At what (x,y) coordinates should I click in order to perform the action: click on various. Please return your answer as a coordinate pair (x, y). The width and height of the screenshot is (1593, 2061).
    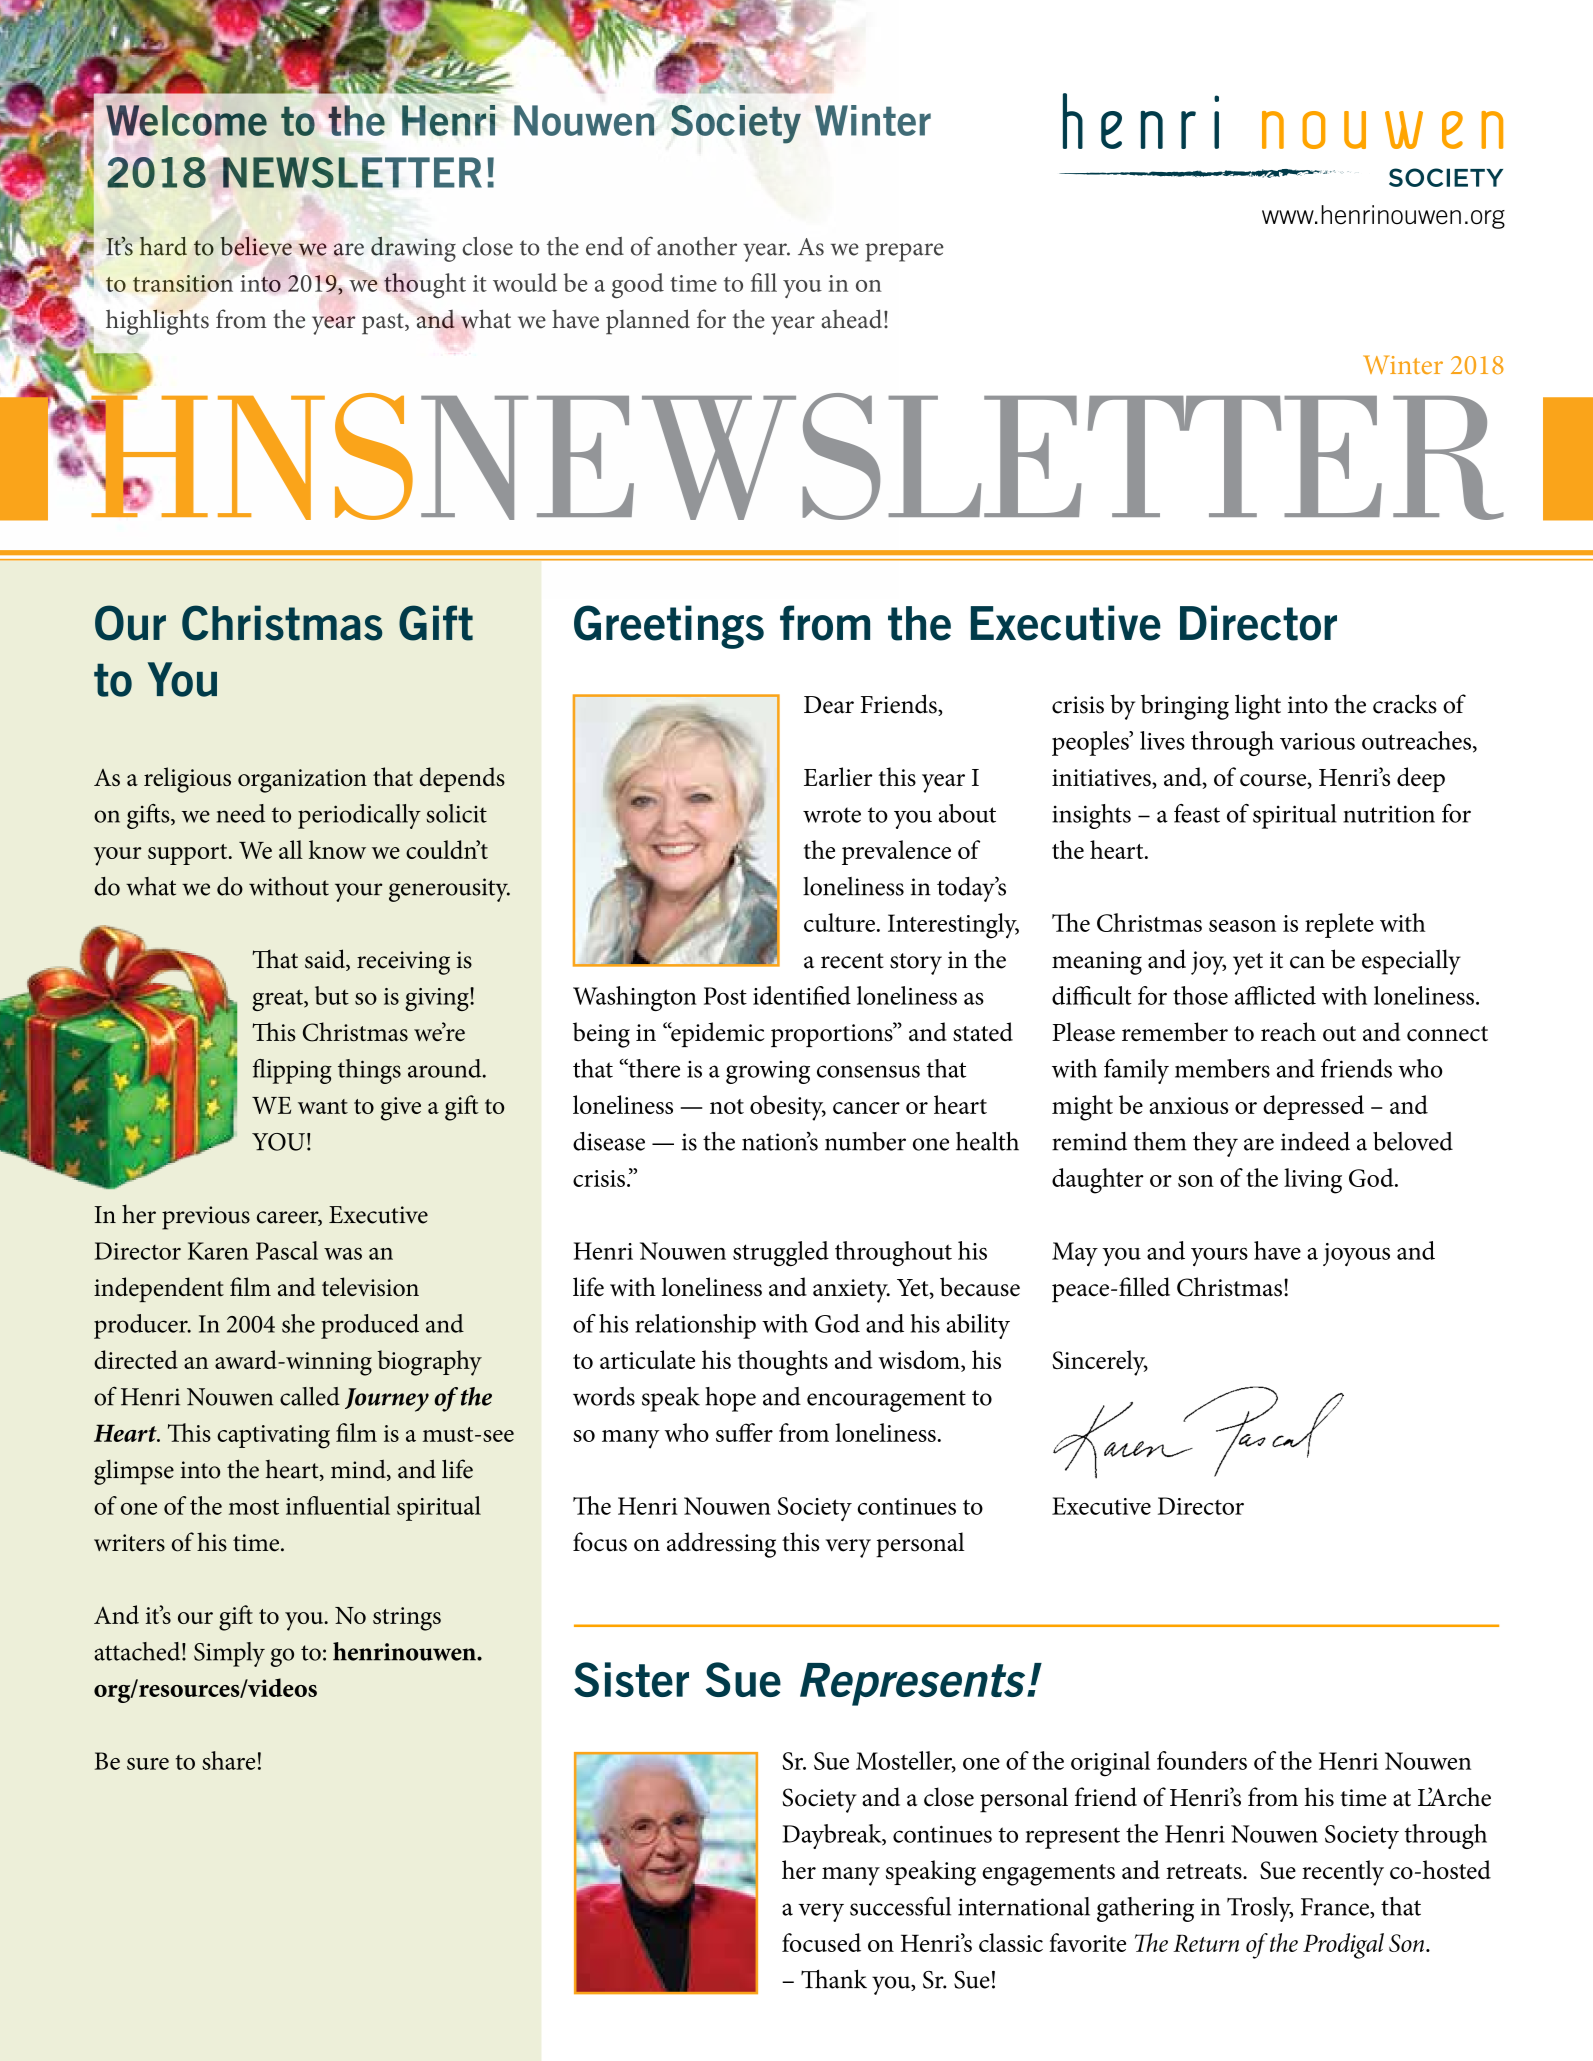
    Looking at the image, I should click on (1317, 741).
